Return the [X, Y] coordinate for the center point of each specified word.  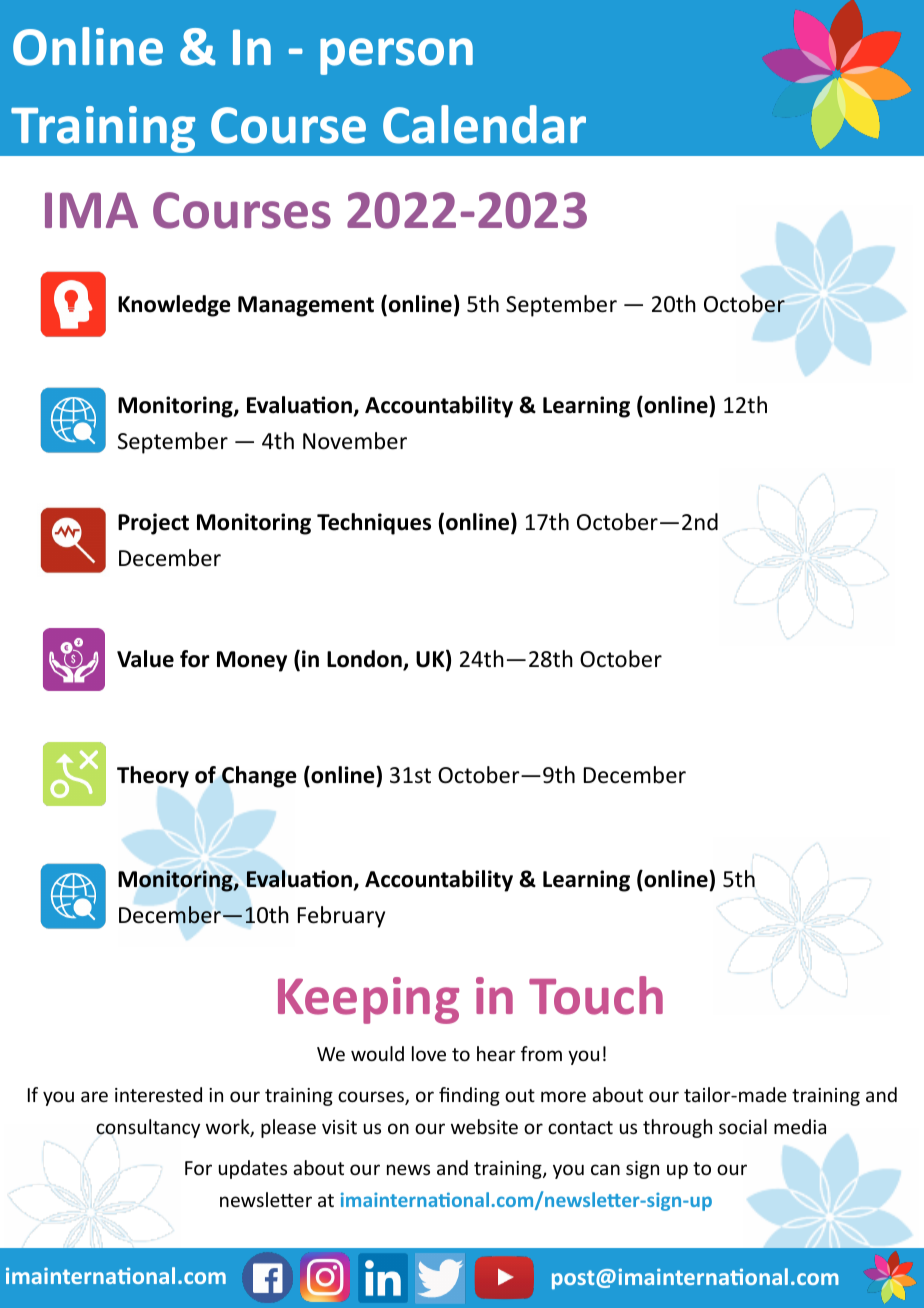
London [365, 660]
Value [145, 659]
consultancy [148, 1128]
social [743, 1126]
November [355, 441]
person [396, 56]
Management [306, 306]
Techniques [374, 524]
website [484, 1126]
